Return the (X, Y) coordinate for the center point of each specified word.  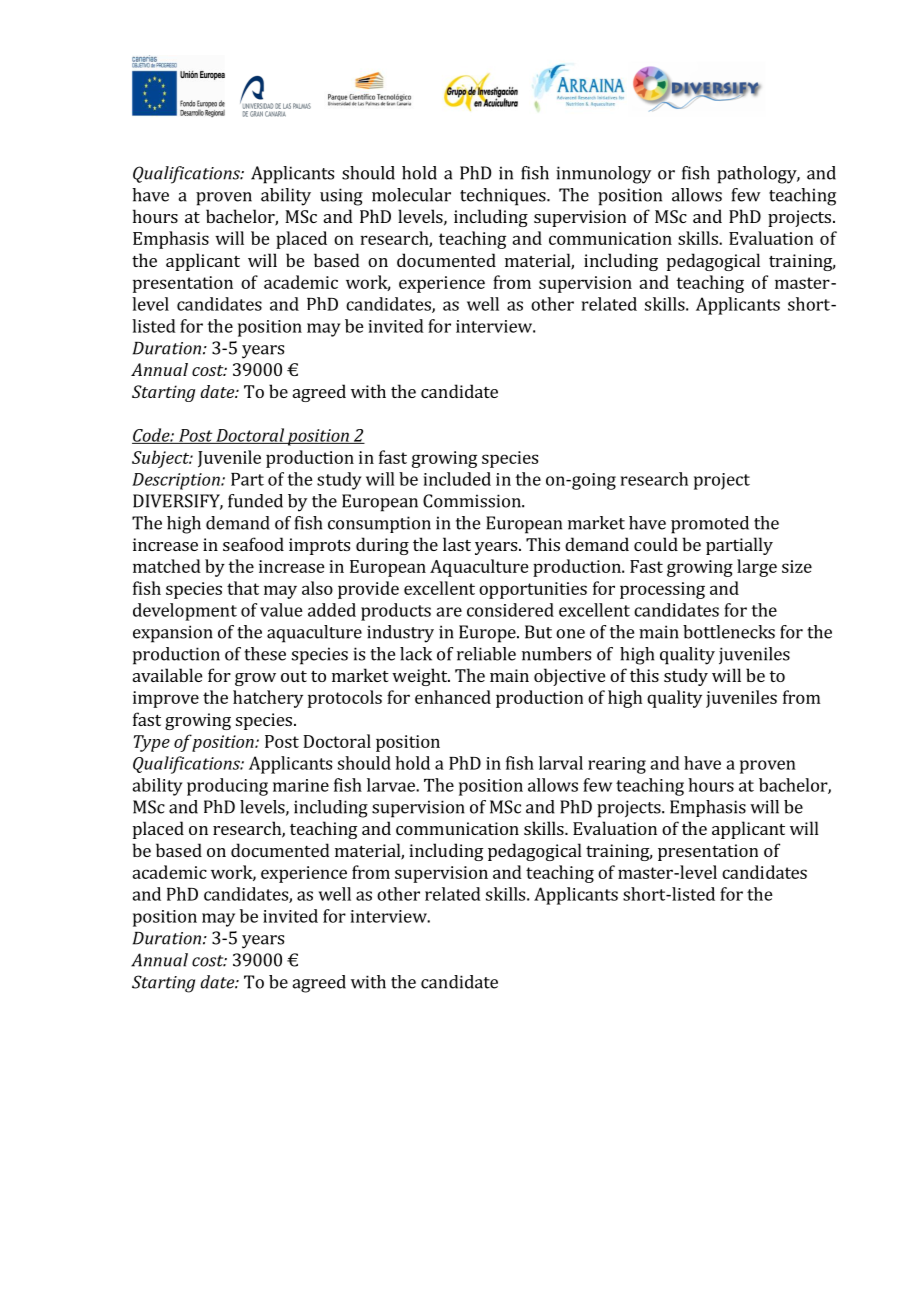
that (243, 588)
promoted (710, 525)
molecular (411, 195)
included (457, 479)
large (757, 568)
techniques (504, 197)
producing (227, 787)
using (341, 197)
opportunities (533, 590)
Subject (162, 459)
